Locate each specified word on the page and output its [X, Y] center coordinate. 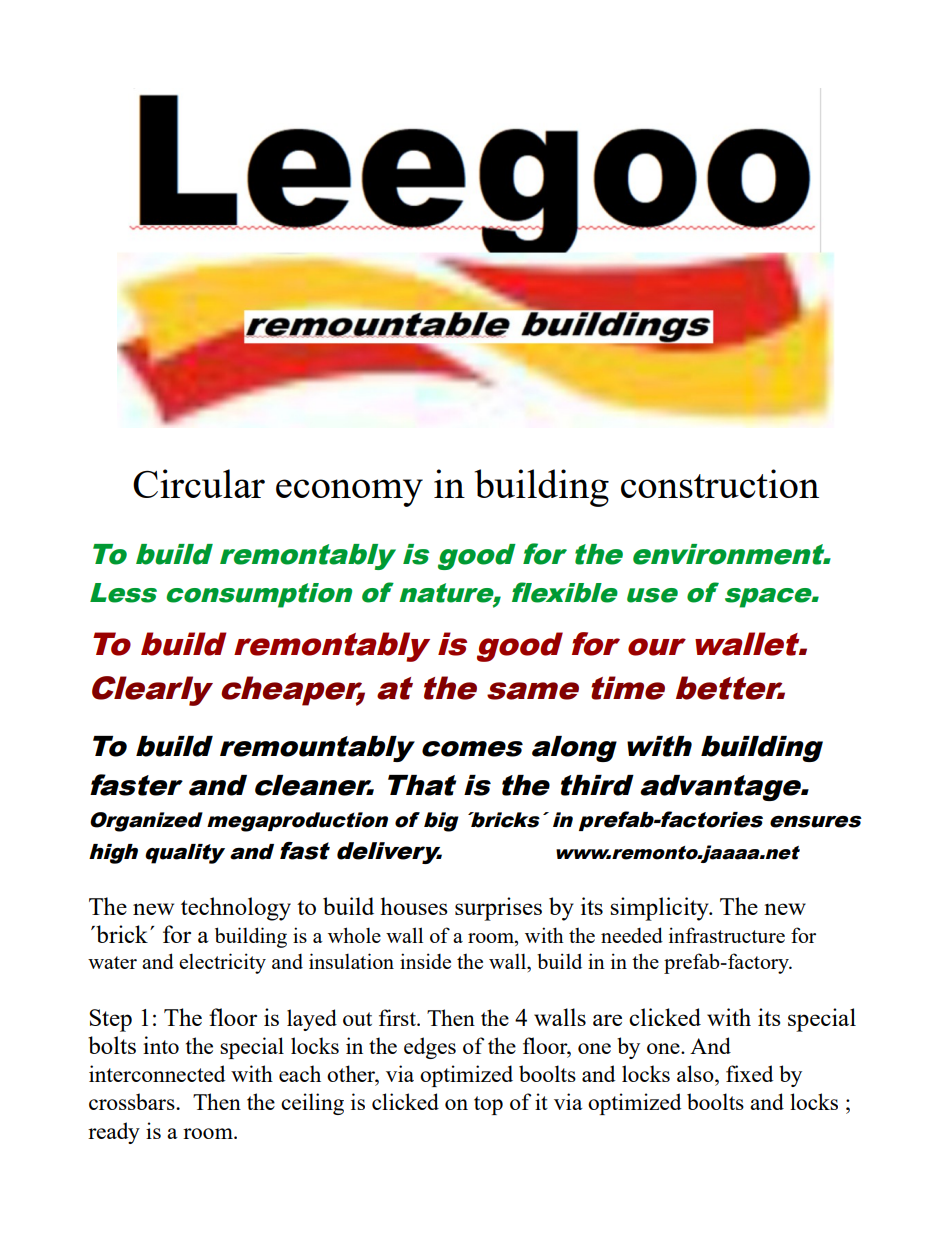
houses [414, 906]
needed [632, 935]
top [488, 1105]
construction [720, 483]
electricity [222, 963]
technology [236, 909]
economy [349, 493]
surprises [498, 909]
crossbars [133, 1101]
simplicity [660, 909]
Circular [199, 483]
